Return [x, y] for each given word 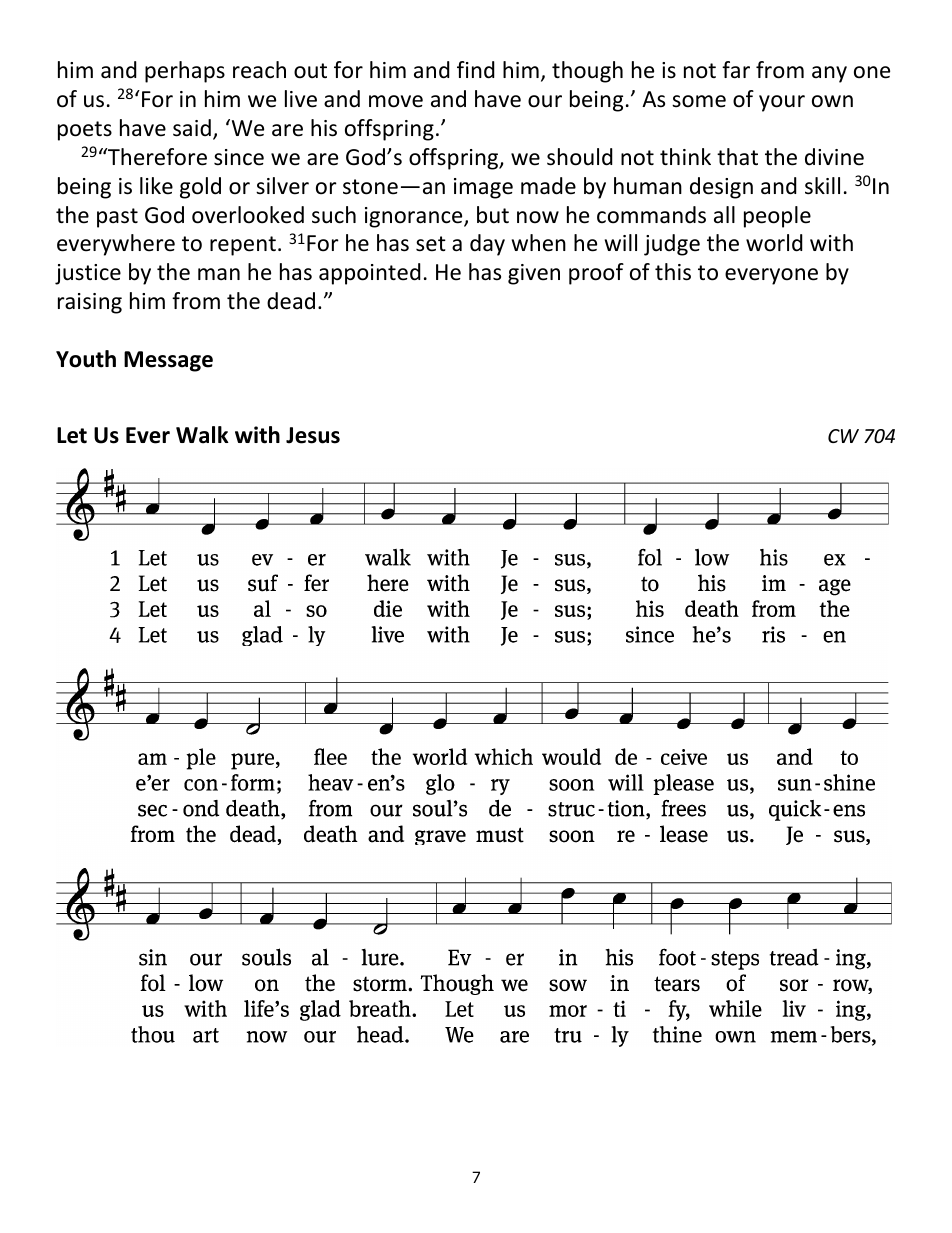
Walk [202, 435]
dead [291, 301]
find [476, 70]
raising [90, 303]
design [721, 188]
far [736, 70]
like [156, 186]
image [483, 188]
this [673, 272]
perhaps [185, 72]
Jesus [313, 435]
